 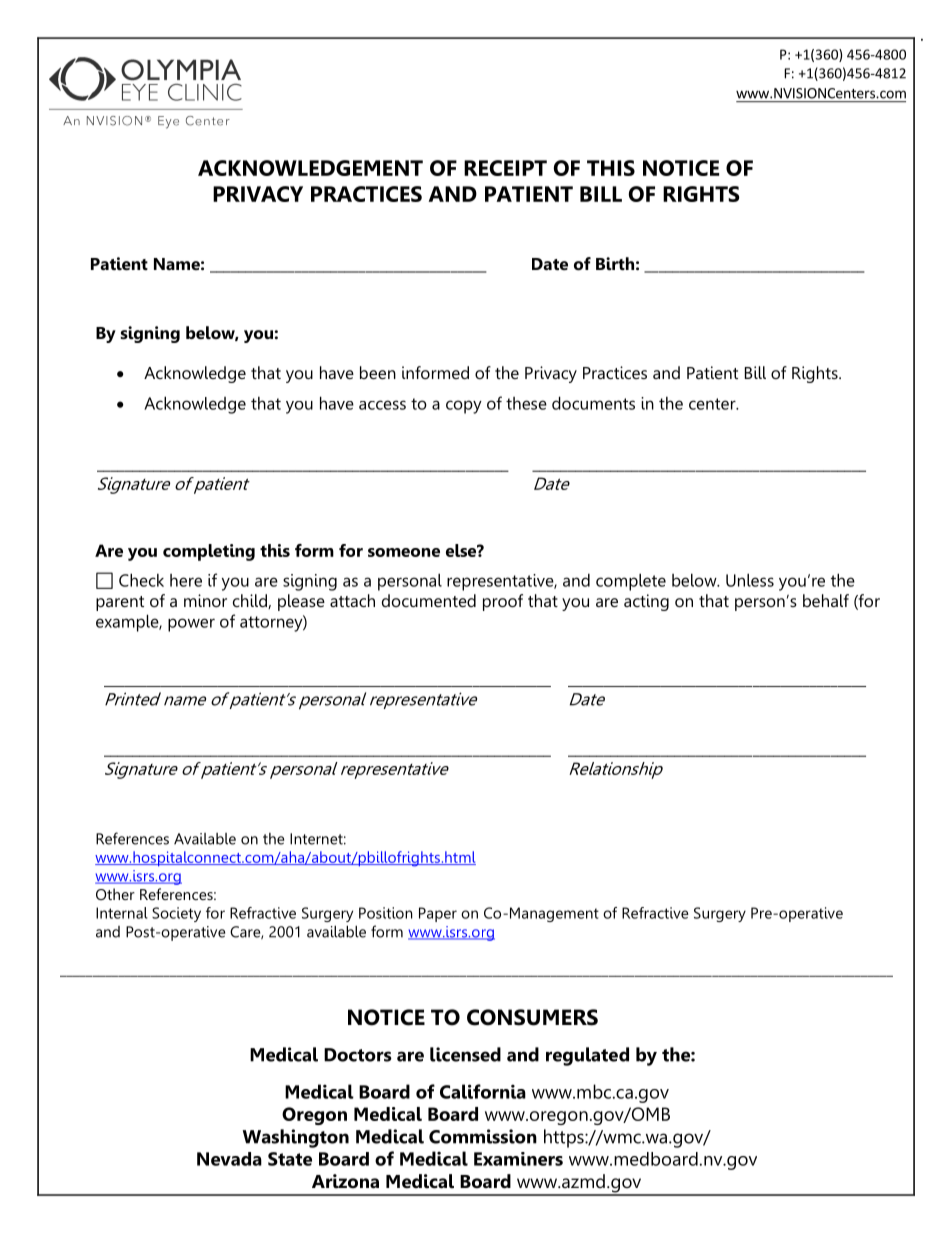 What do you see at coordinates (378, 372) in the screenshot?
I see `been` at bounding box center [378, 372].
